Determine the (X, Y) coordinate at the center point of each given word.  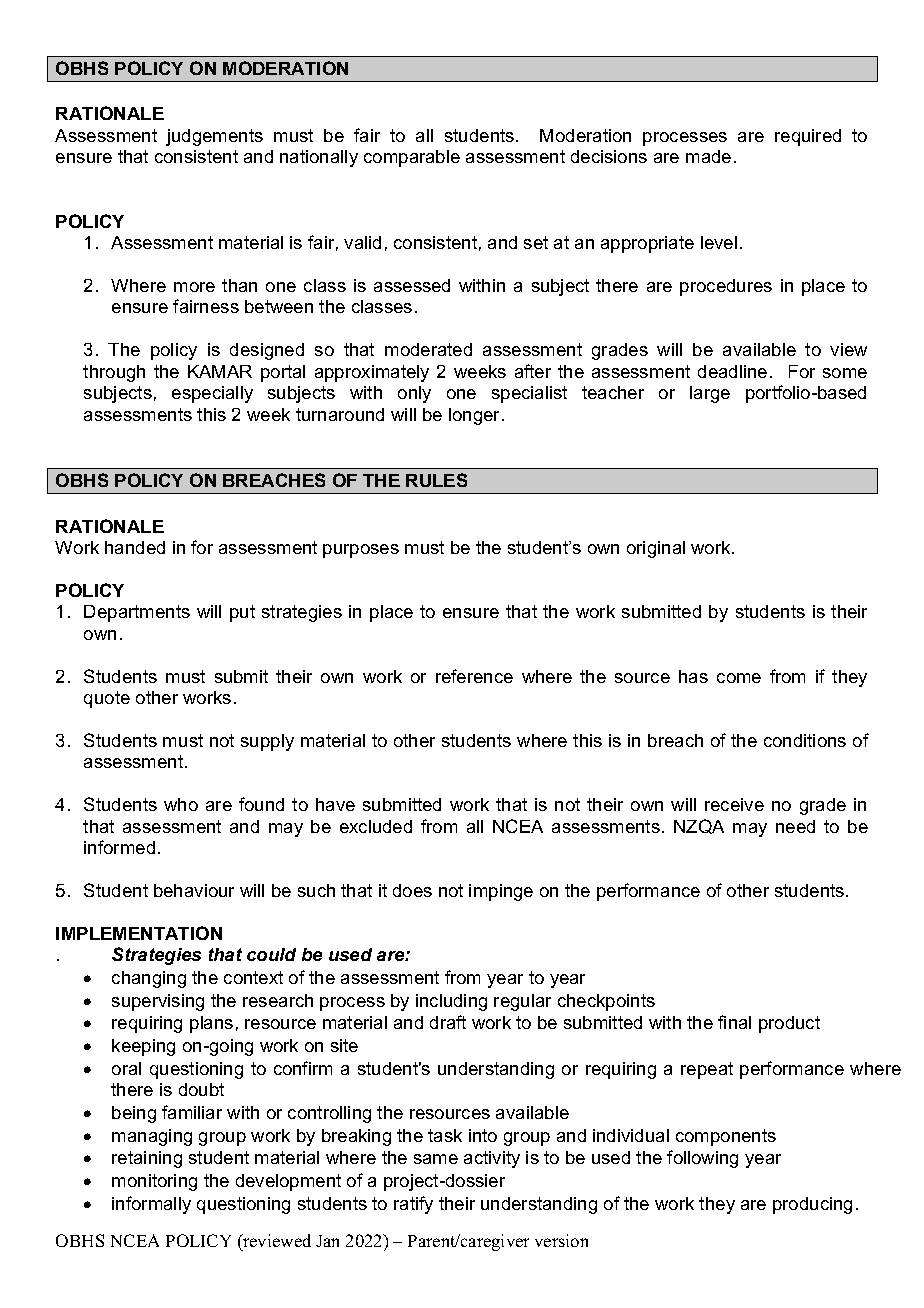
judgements (214, 137)
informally (151, 1205)
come (739, 678)
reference (474, 676)
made (708, 156)
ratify (413, 1205)
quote (107, 699)
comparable (412, 158)
